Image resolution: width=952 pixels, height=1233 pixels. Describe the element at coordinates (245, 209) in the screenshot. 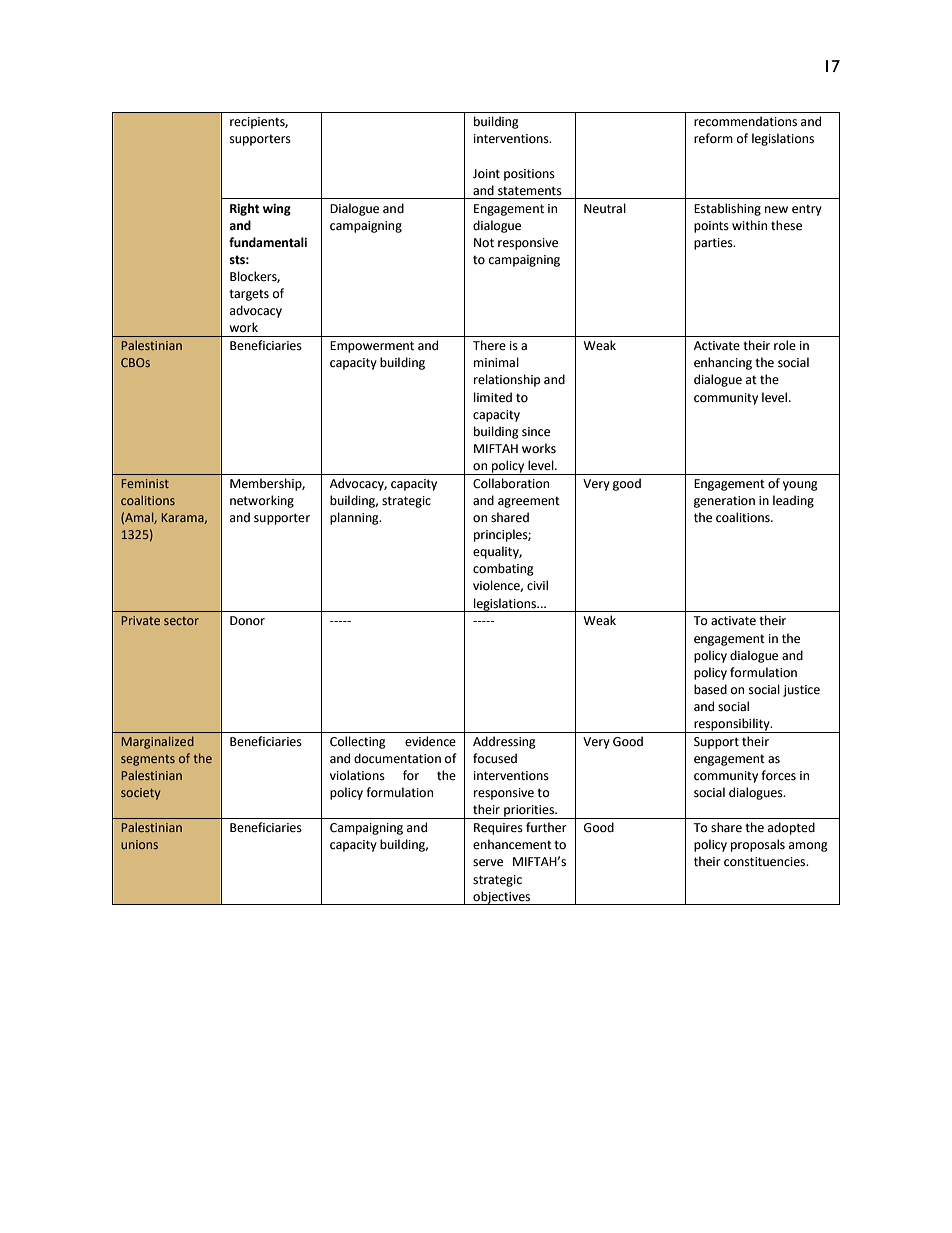

I see `Right` at that location.
